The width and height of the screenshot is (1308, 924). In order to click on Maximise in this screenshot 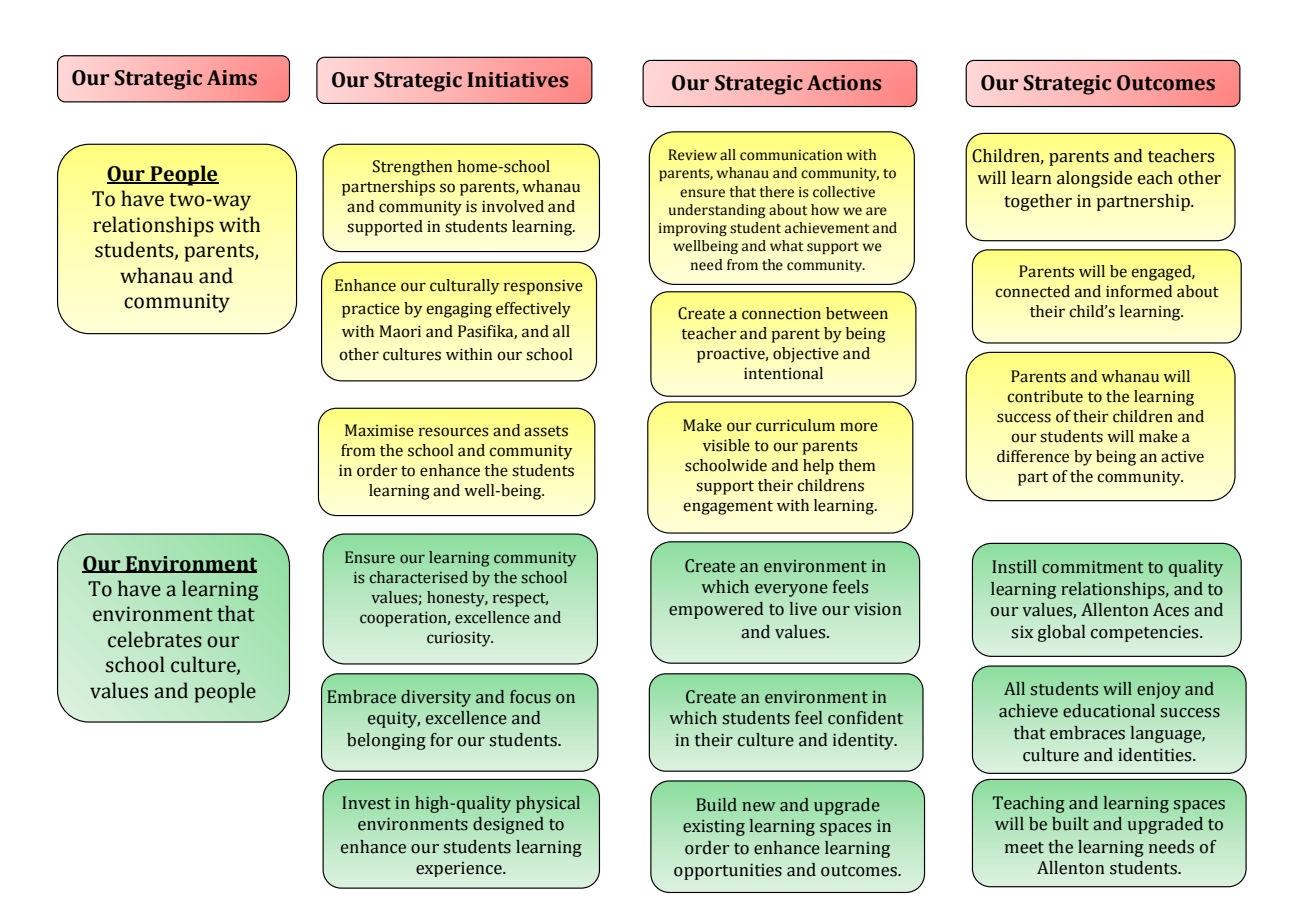, I will do `click(379, 430)`.
